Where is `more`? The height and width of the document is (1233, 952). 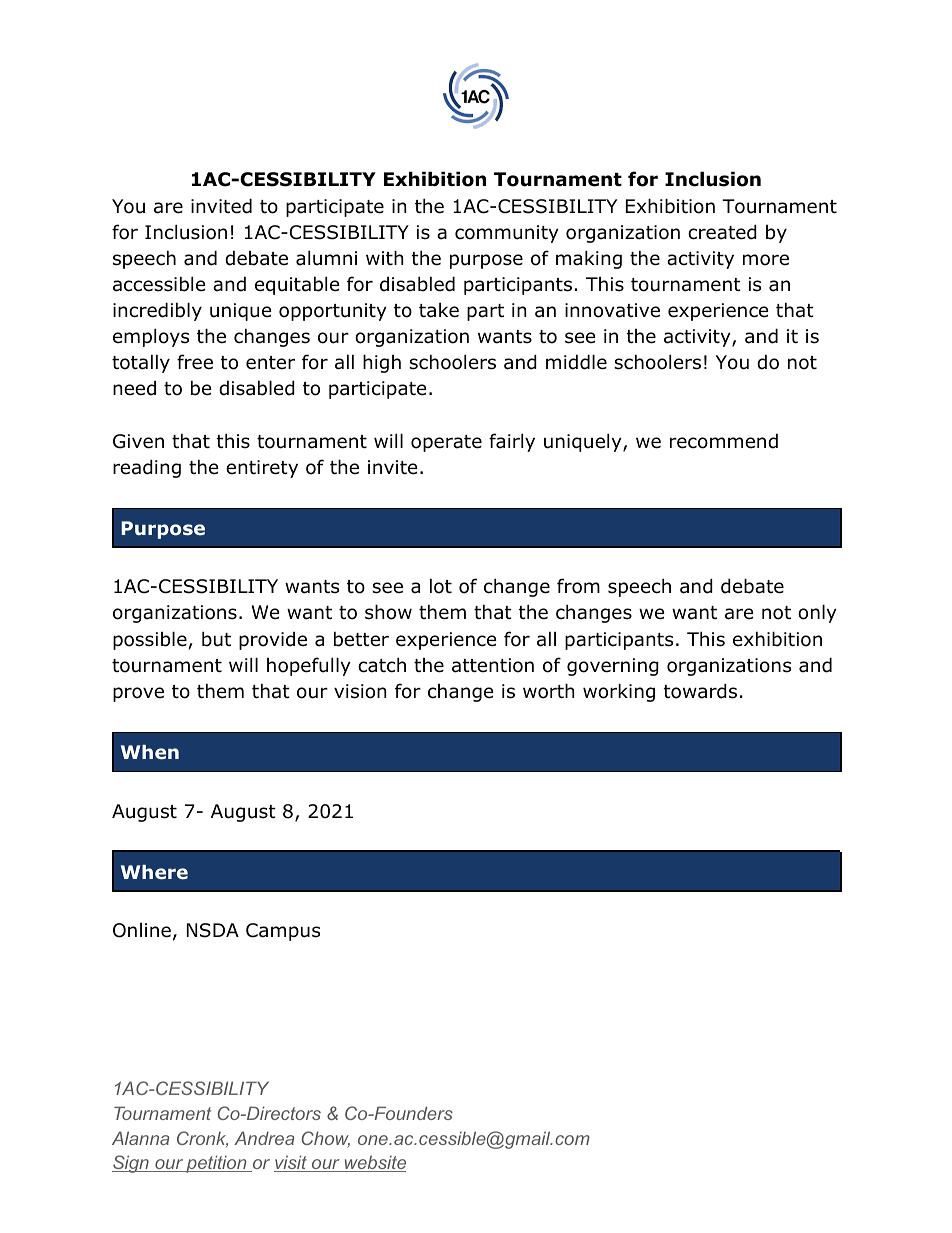 more is located at coordinates (766, 260).
